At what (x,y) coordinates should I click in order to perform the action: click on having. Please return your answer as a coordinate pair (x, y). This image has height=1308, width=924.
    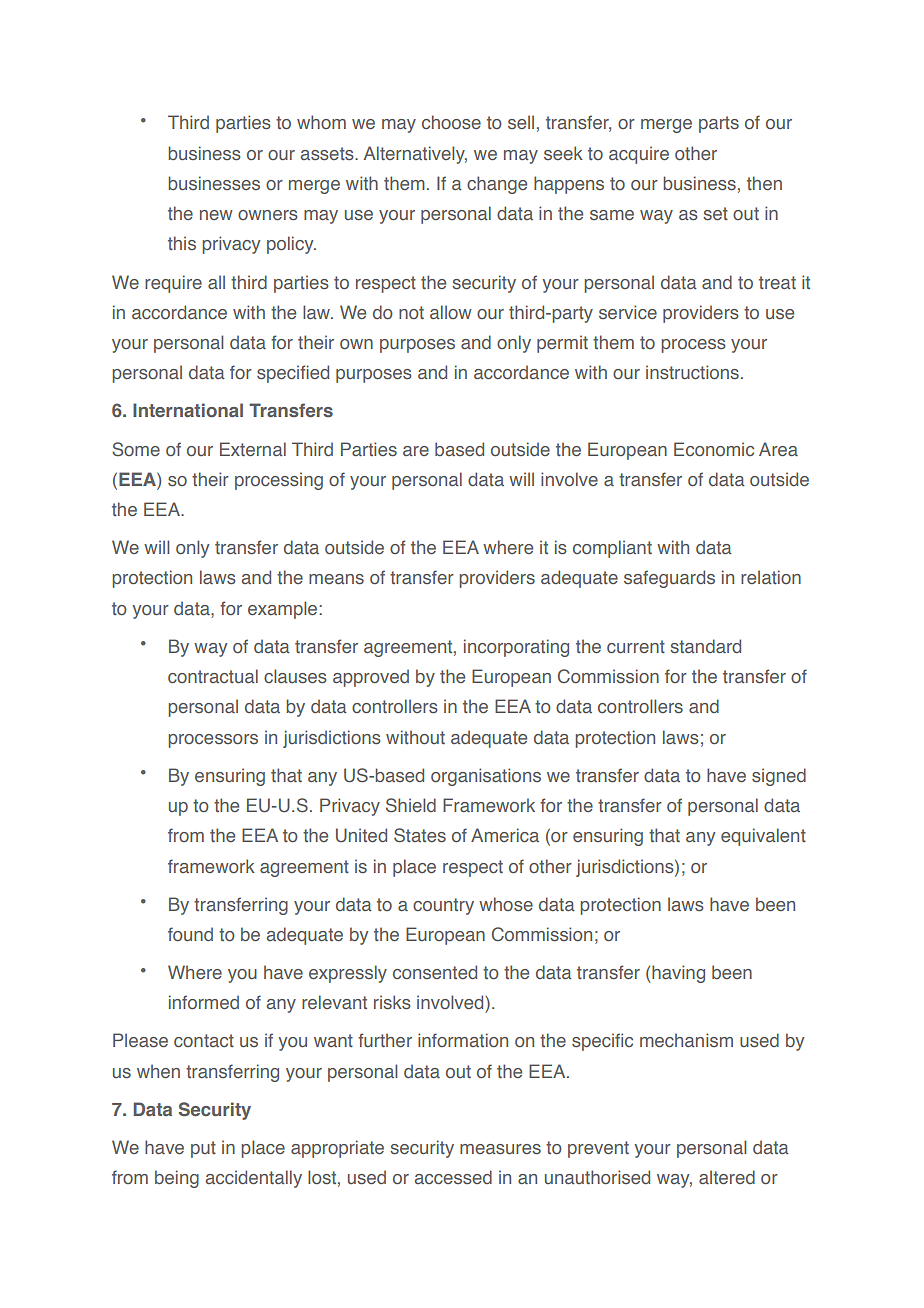
    Looking at the image, I should click on (678, 974).
